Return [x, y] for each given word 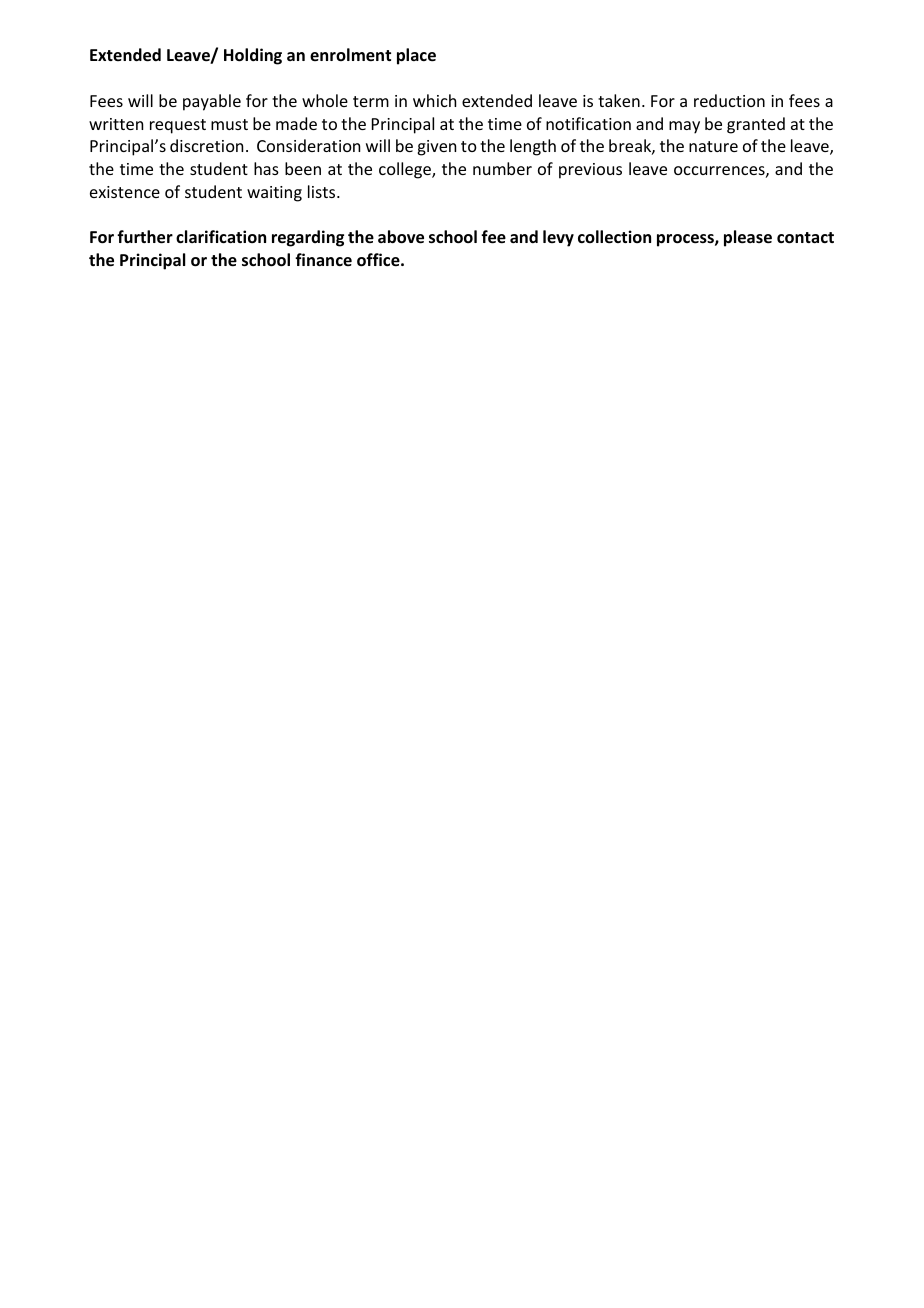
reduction [729, 100]
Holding [253, 56]
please [748, 238]
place [416, 56]
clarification [221, 236]
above [401, 237]
